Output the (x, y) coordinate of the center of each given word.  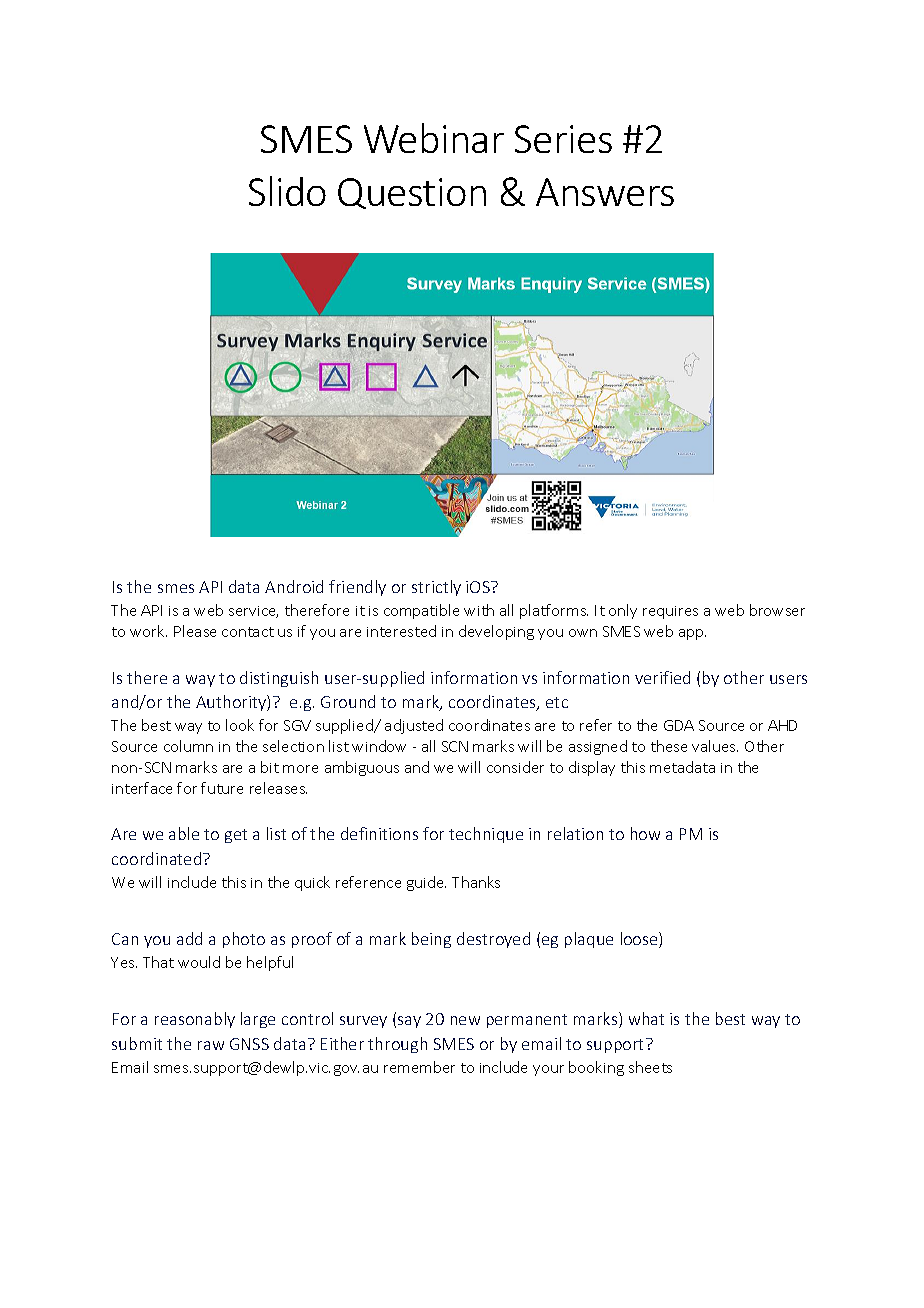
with (479, 610)
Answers (605, 192)
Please (195, 631)
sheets (650, 1067)
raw (211, 1045)
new (465, 1020)
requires (670, 612)
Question (412, 193)
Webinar (434, 138)
